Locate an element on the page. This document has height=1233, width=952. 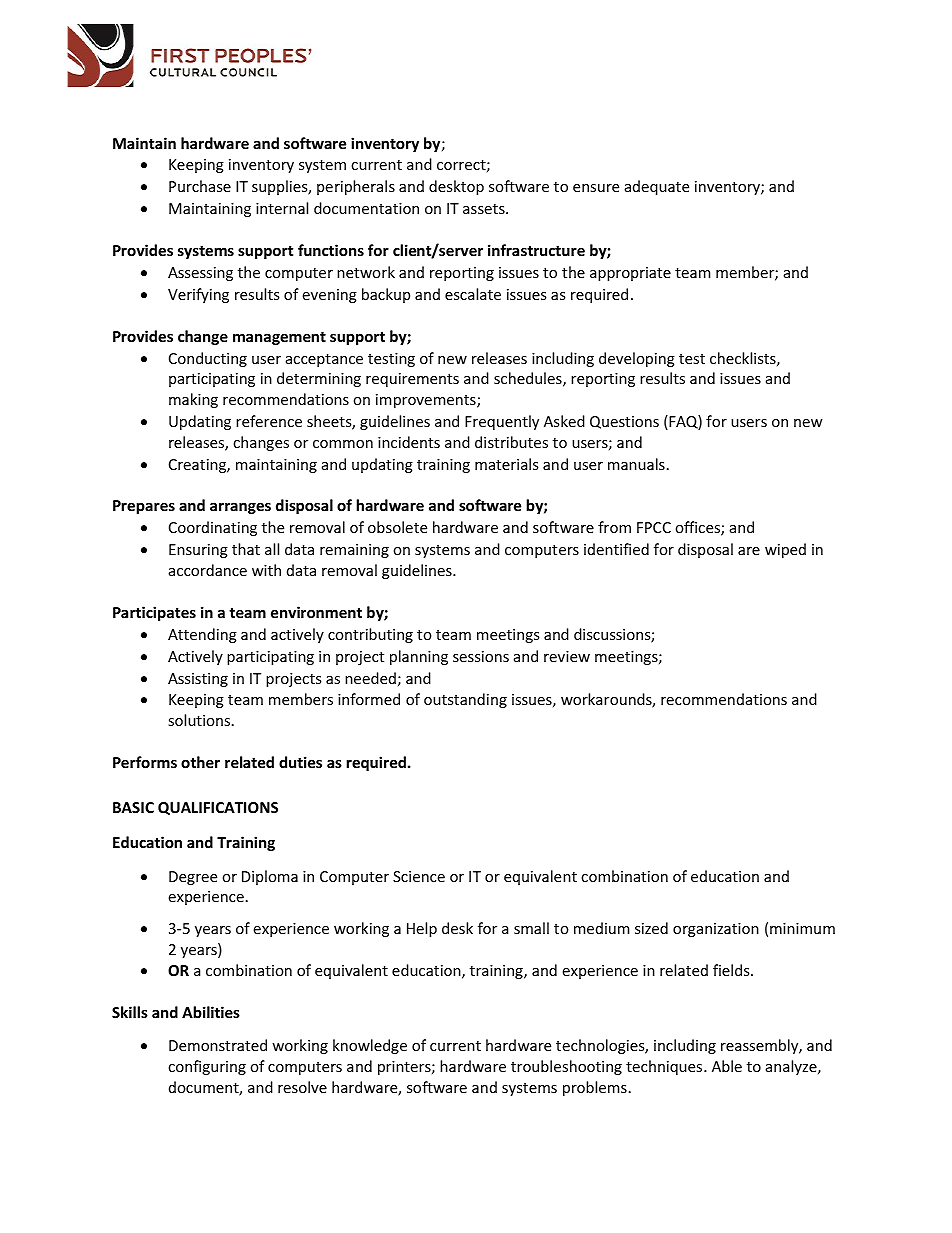
adequate is located at coordinates (657, 187).
